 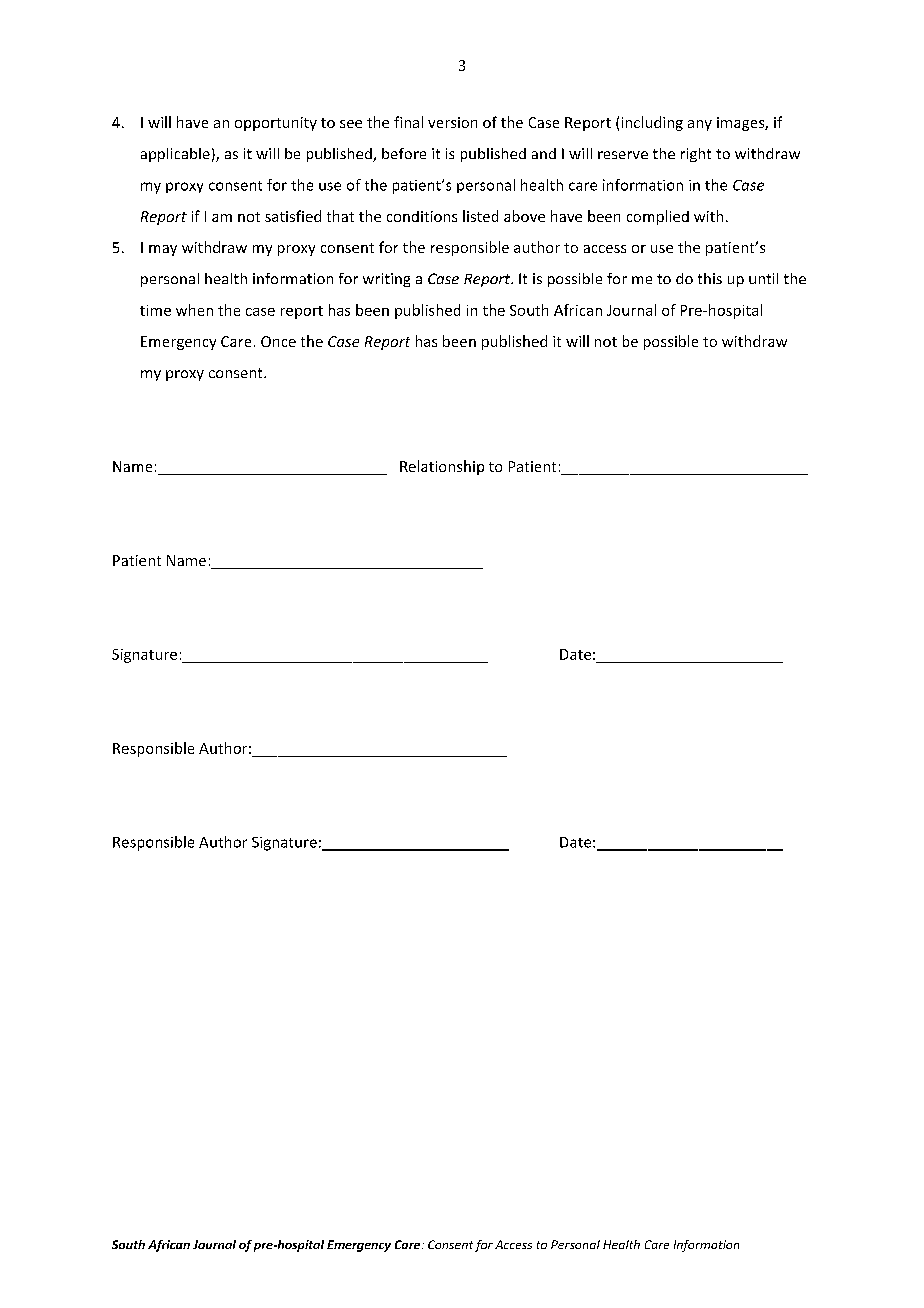 What do you see at coordinates (452, 122) in the screenshot?
I see `version` at bounding box center [452, 122].
